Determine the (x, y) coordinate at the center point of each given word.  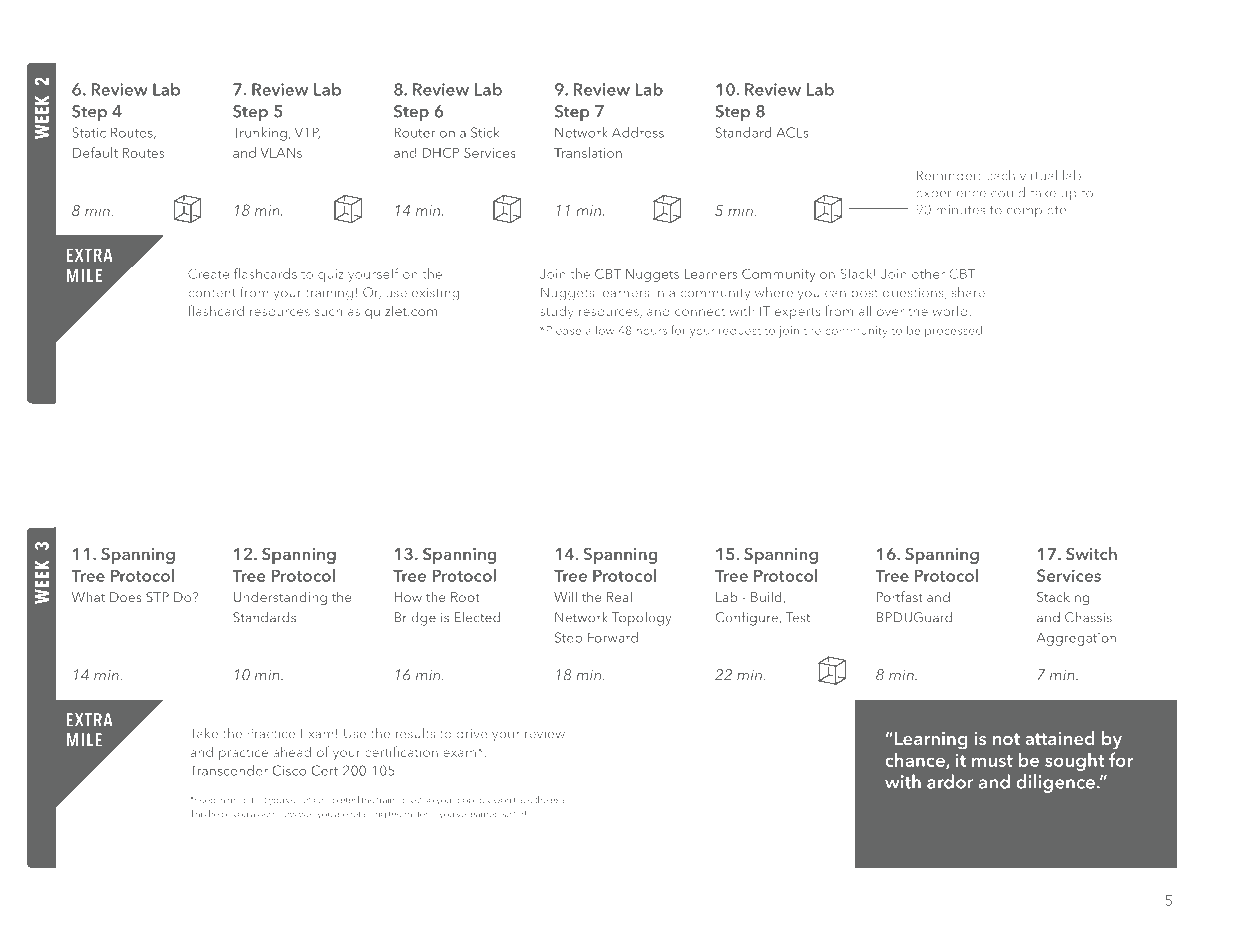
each (1000, 175)
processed (955, 331)
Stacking (1063, 598)
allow (600, 330)
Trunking (260, 134)
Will (565, 596)
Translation (588, 152)
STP (157, 597)
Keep (204, 799)
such (328, 312)
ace (525, 800)
